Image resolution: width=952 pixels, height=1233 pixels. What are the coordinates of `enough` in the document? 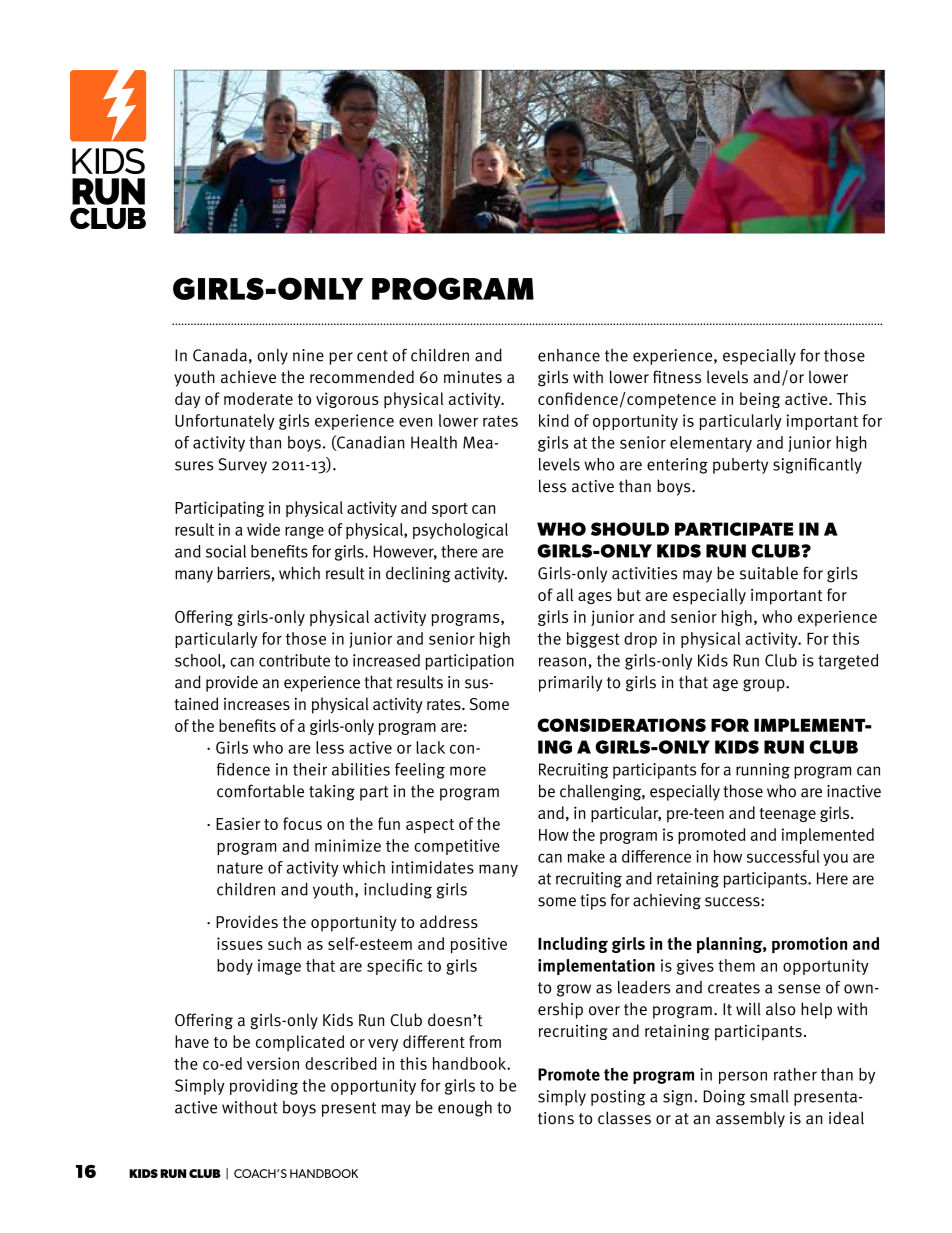 It's located at (465, 1109).
